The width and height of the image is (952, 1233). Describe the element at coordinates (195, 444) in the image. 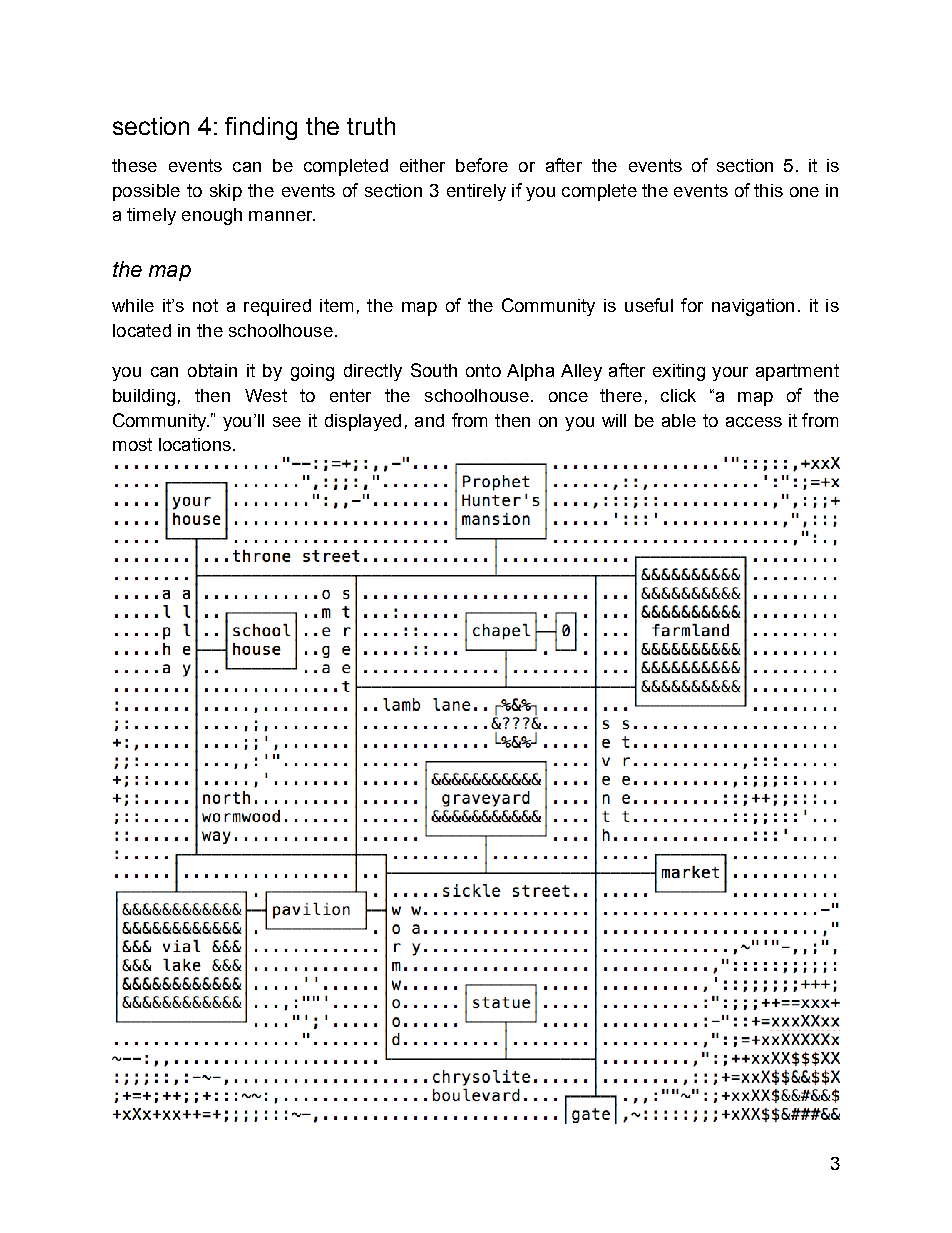

I see `locations` at that location.
